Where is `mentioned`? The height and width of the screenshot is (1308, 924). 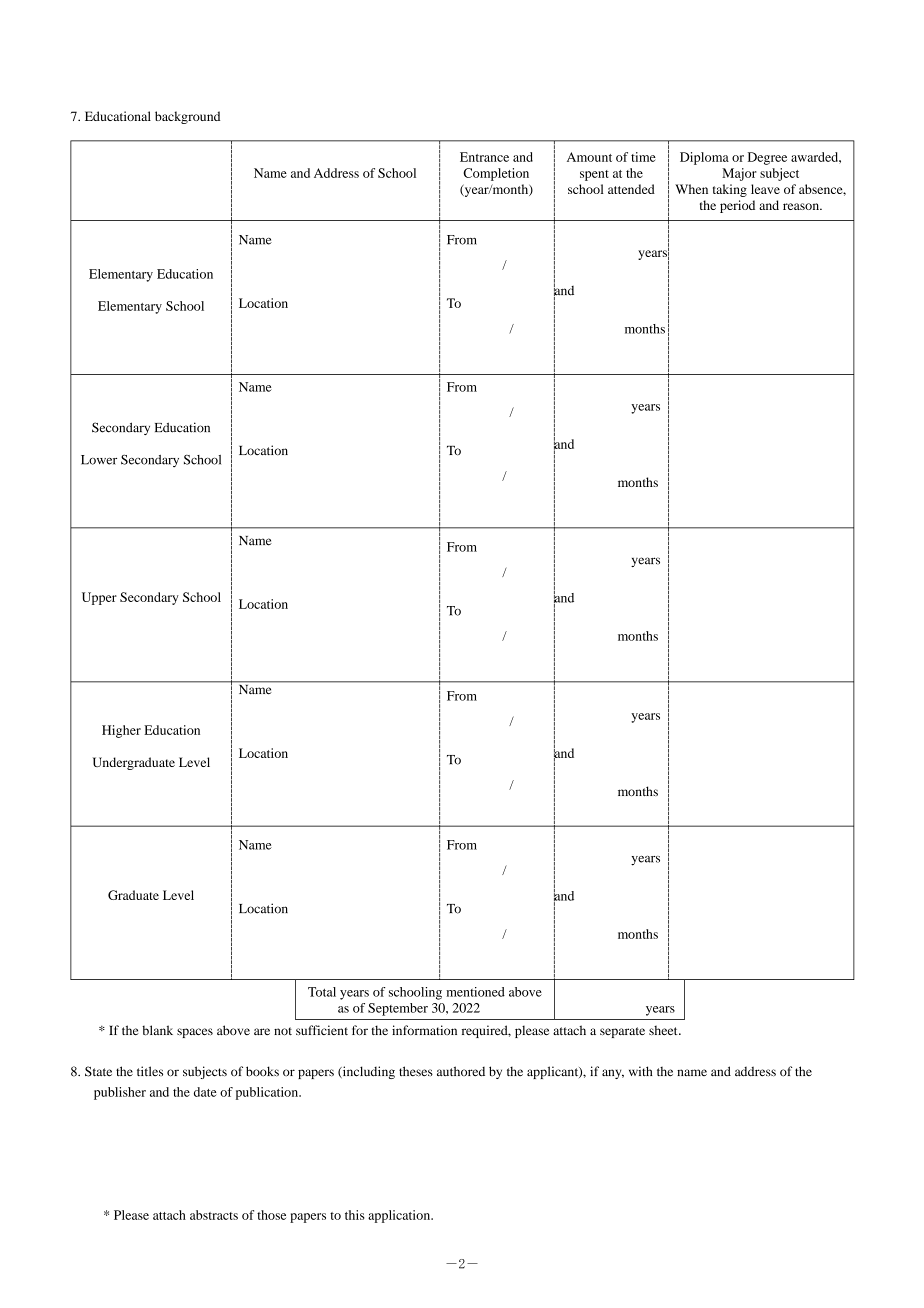 mentioned is located at coordinates (475, 992).
